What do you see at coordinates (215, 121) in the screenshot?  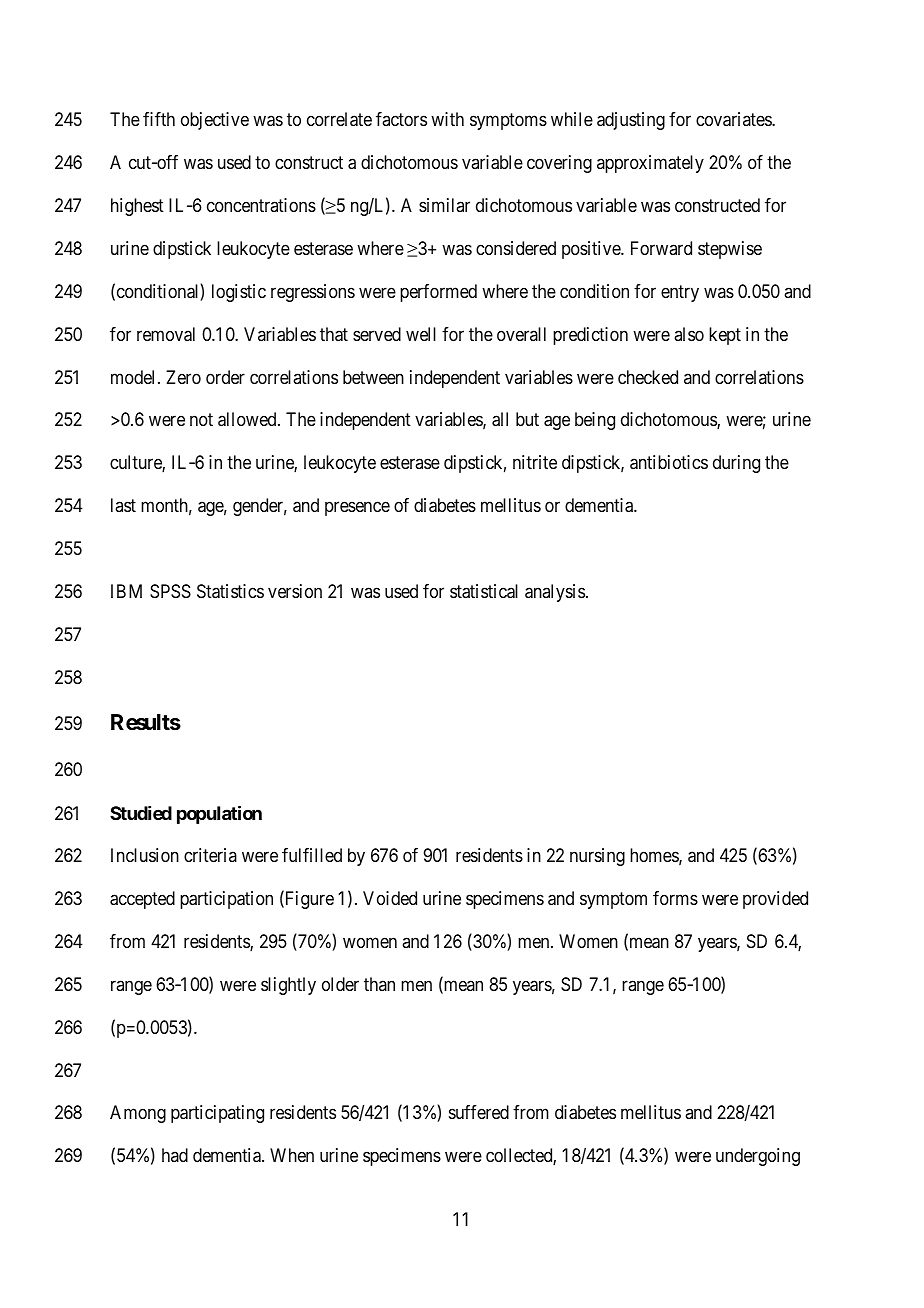 I see `objective` at bounding box center [215, 121].
